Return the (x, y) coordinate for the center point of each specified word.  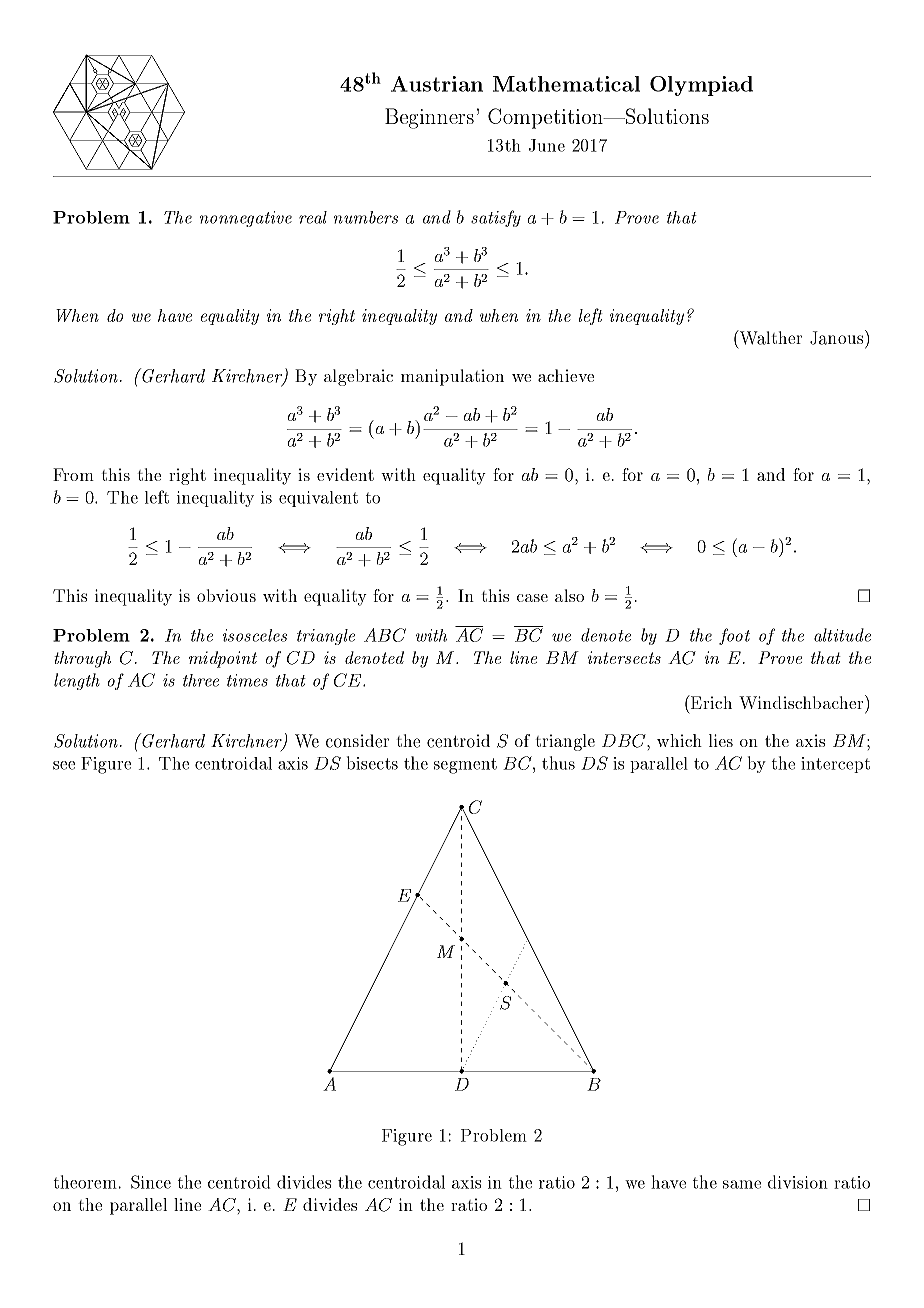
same (742, 1184)
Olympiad (701, 86)
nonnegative (246, 219)
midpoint (223, 659)
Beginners (429, 118)
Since (151, 1182)
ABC (385, 635)
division (798, 1182)
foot (734, 636)
